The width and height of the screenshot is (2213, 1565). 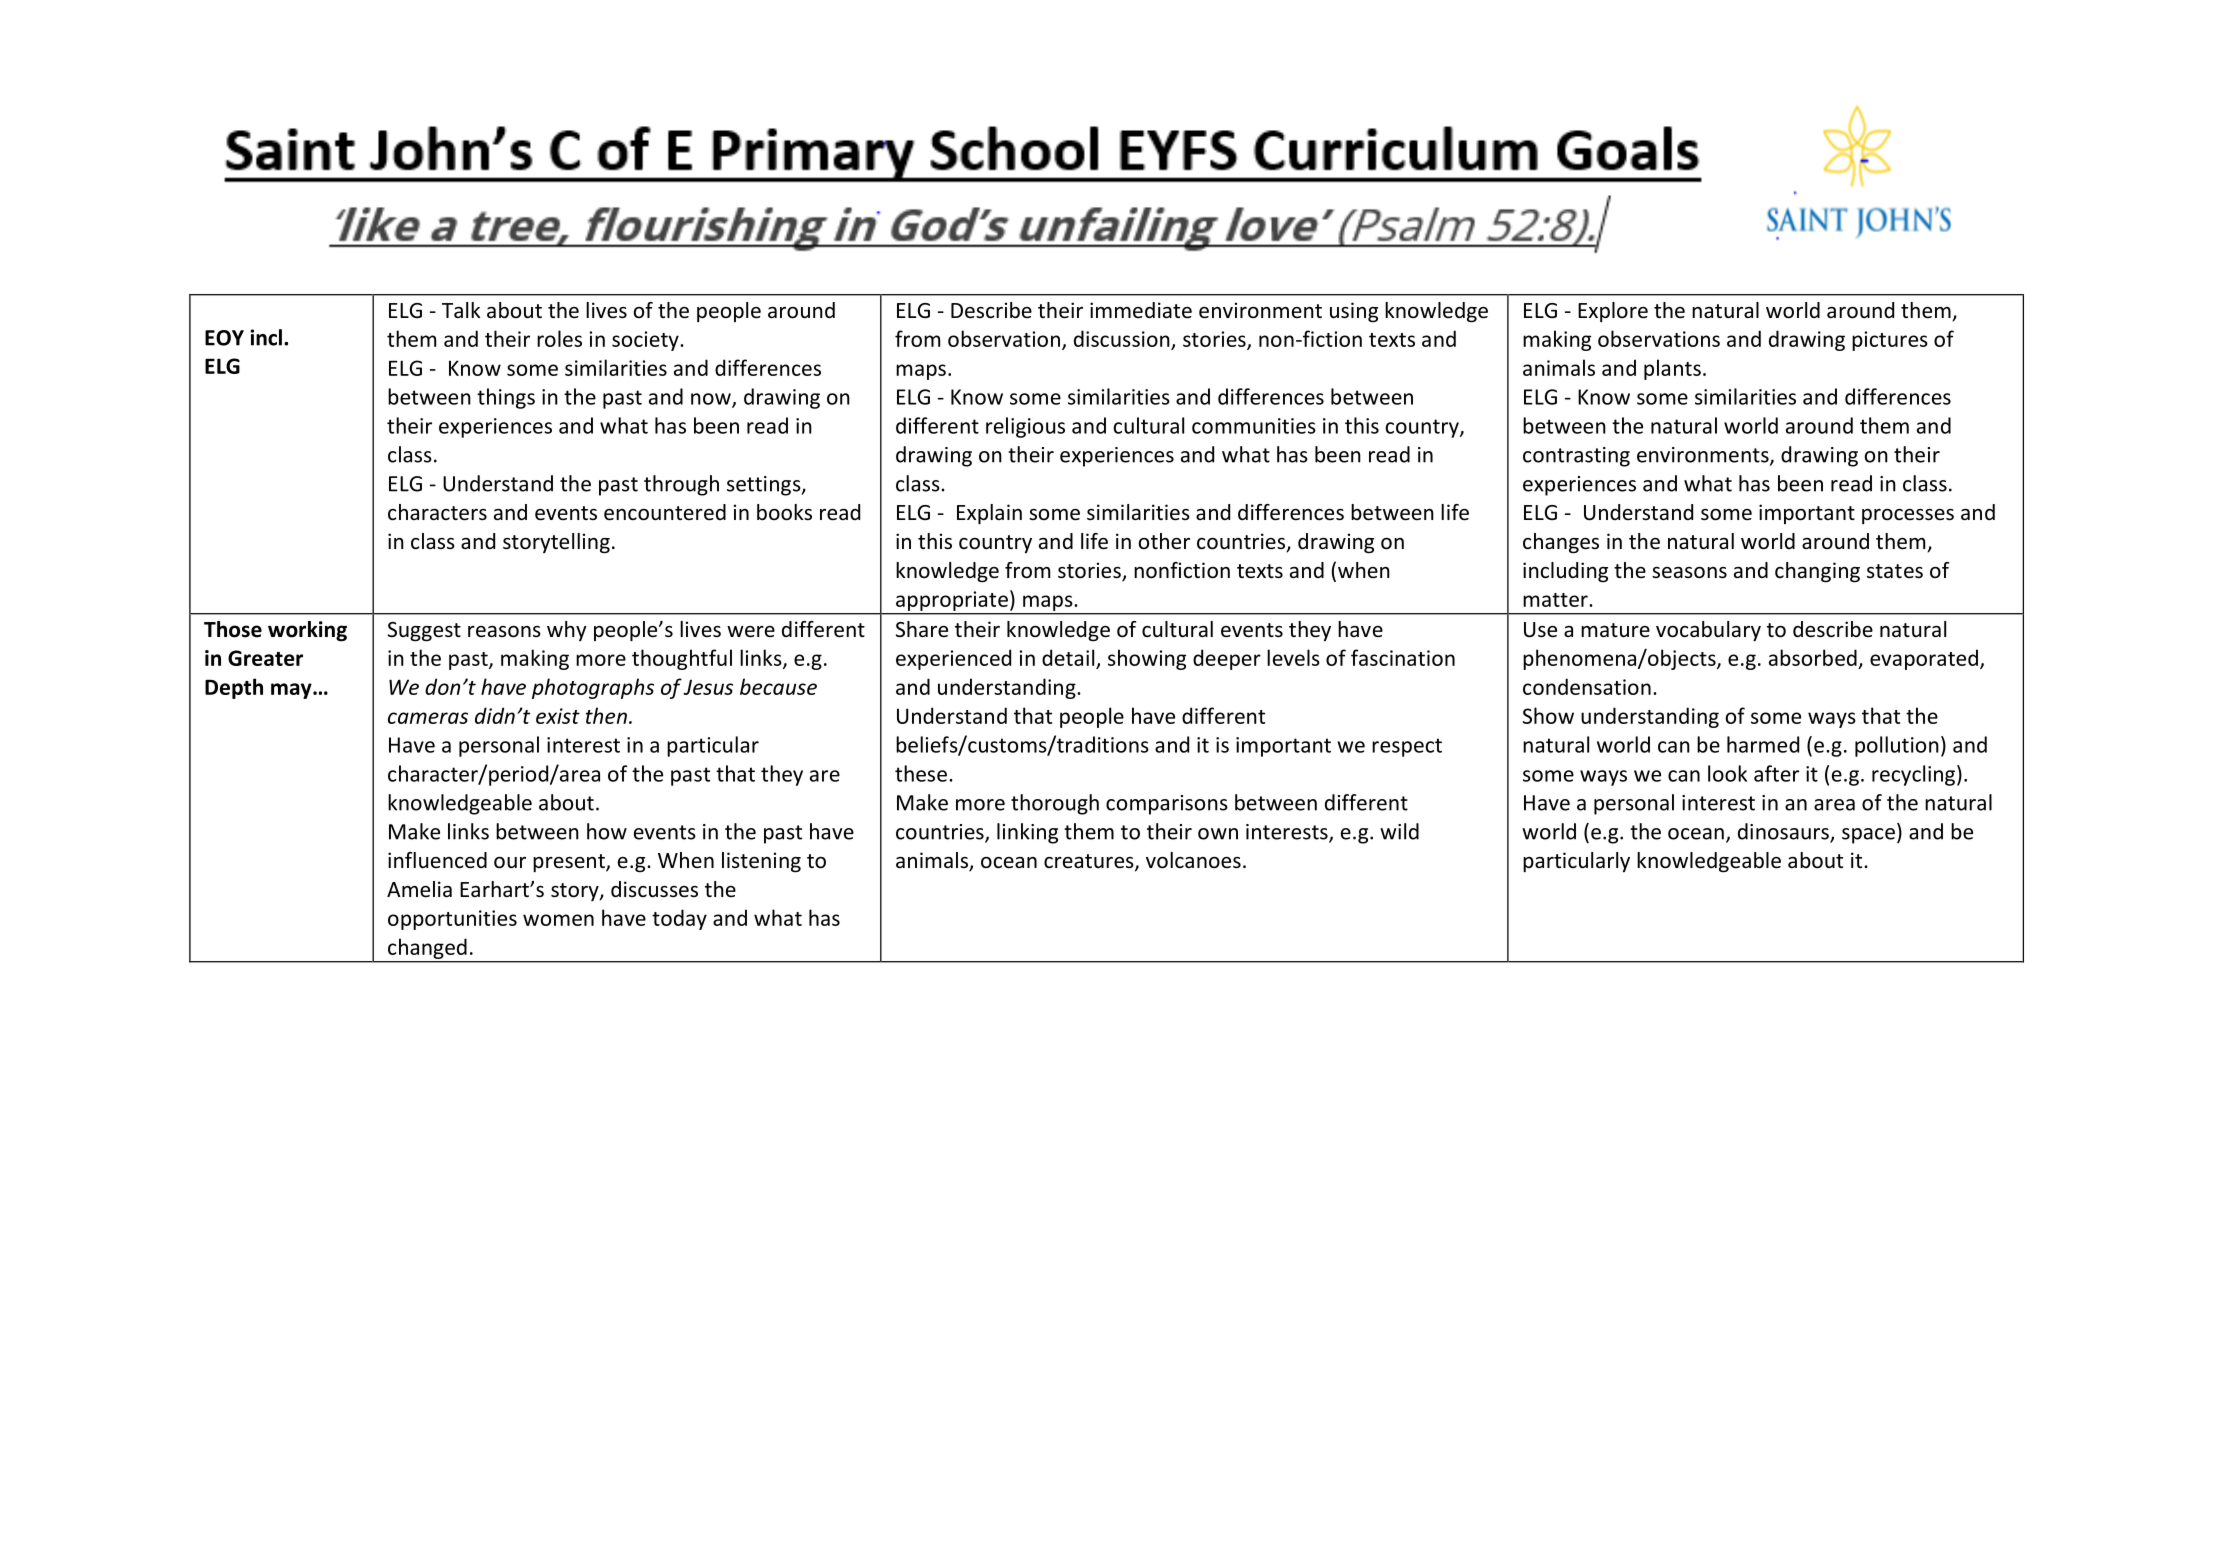 What do you see at coordinates (424, 632) in the screenshot?
I see `Suggest` at bounding box center [424, 632].
